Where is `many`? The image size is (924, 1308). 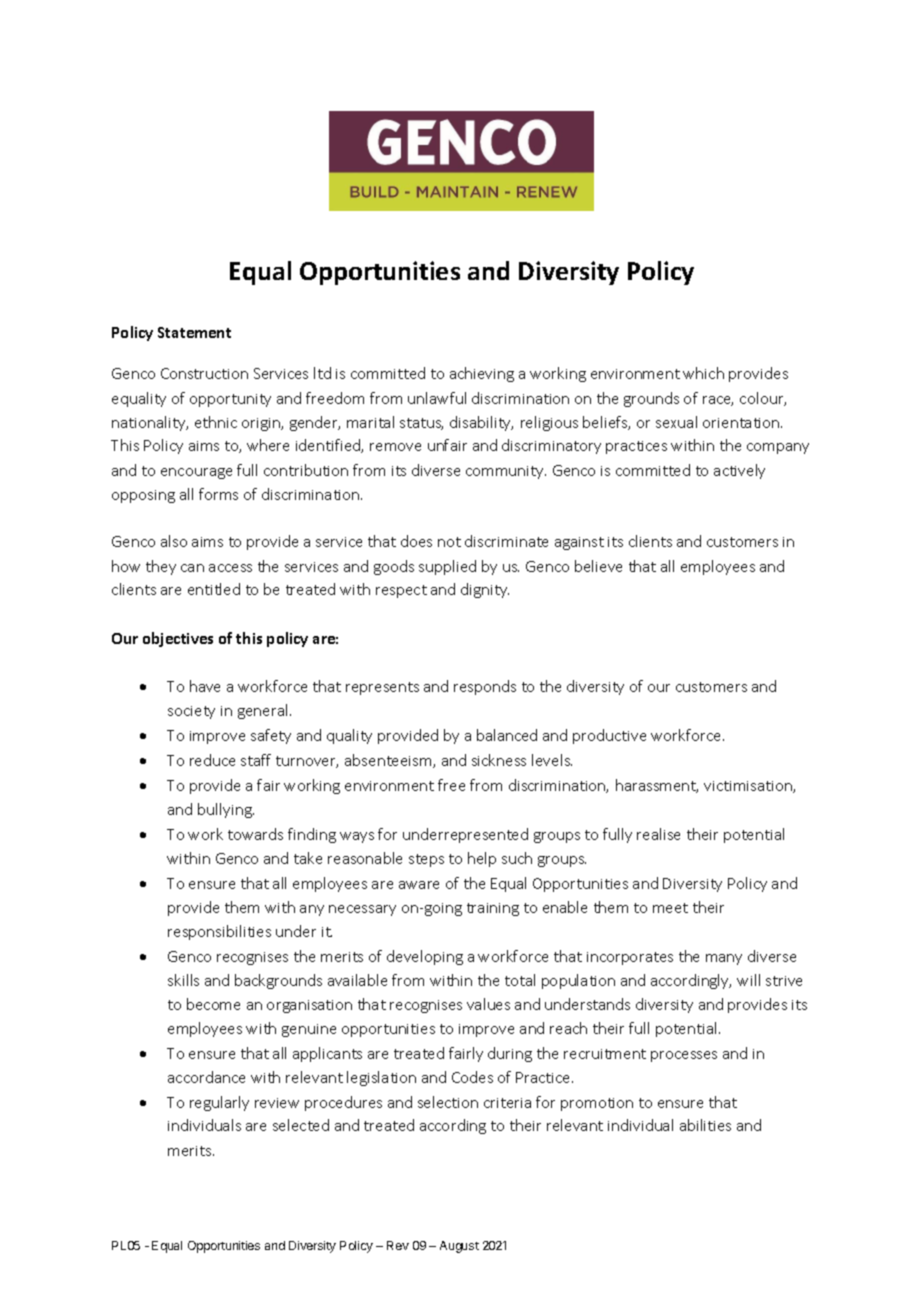 many is located at coordinates (724, 959).
